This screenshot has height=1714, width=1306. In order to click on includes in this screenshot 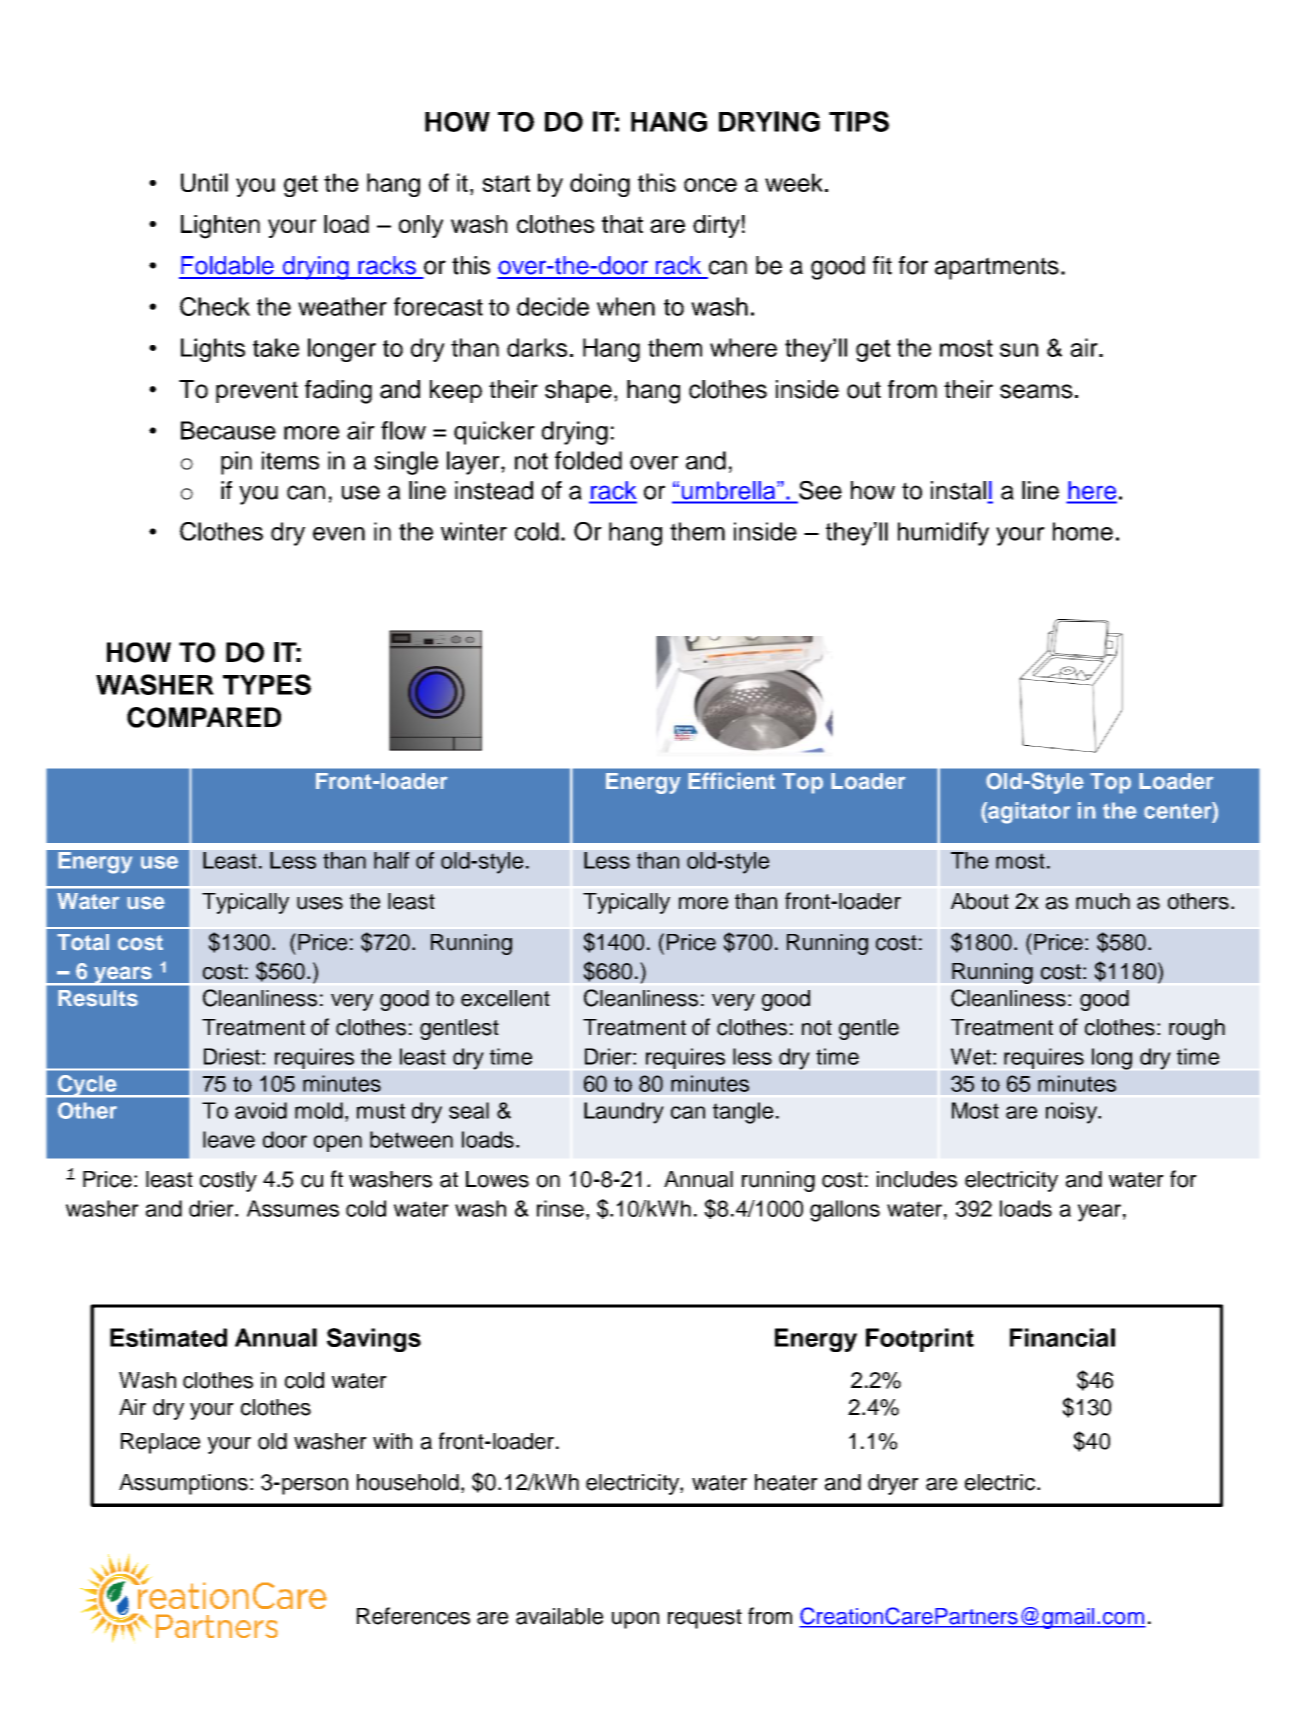, I will do `click(917, 1179)`.
